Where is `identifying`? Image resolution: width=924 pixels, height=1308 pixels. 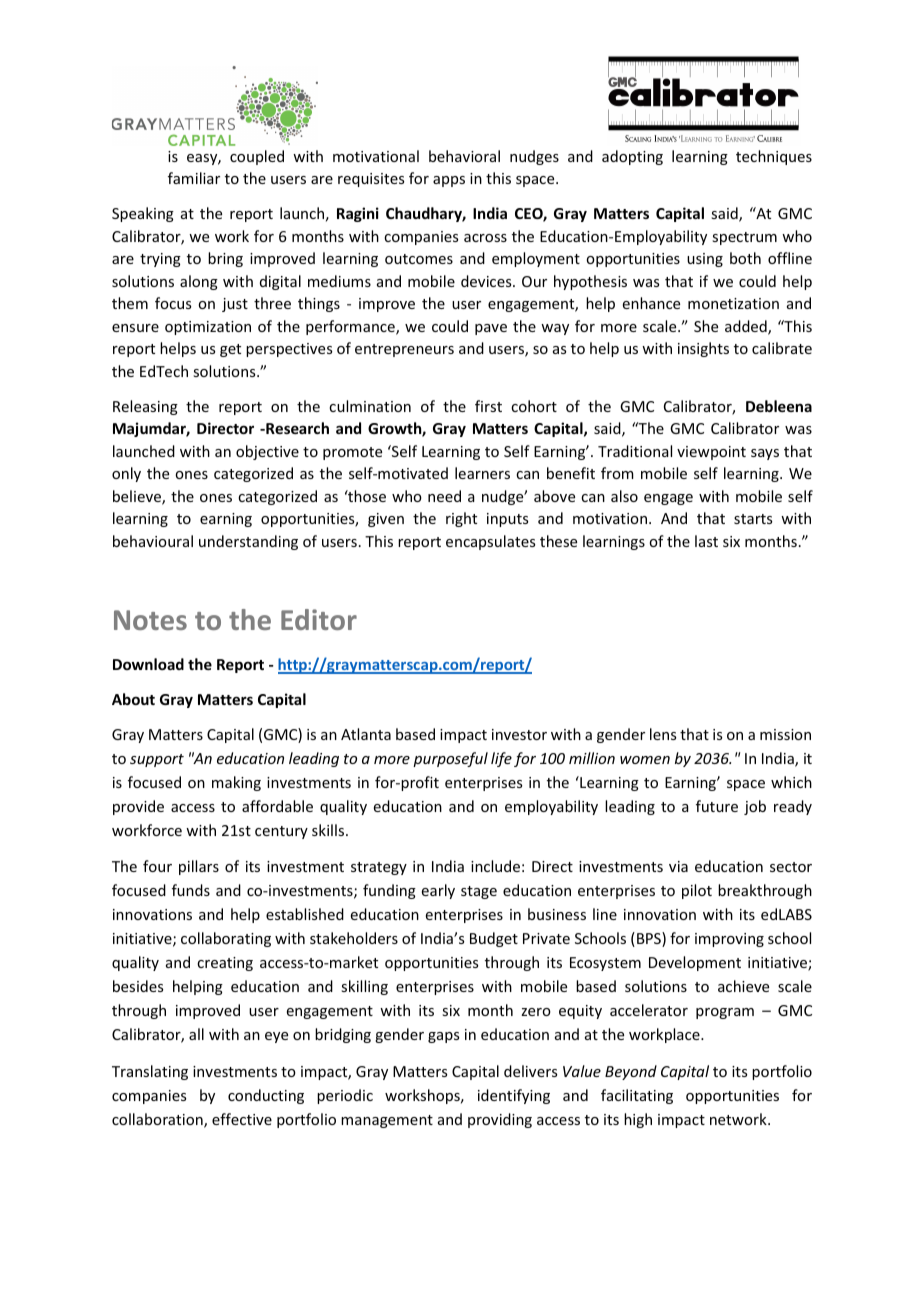
identifying is located at coordinates (514, 1096).
